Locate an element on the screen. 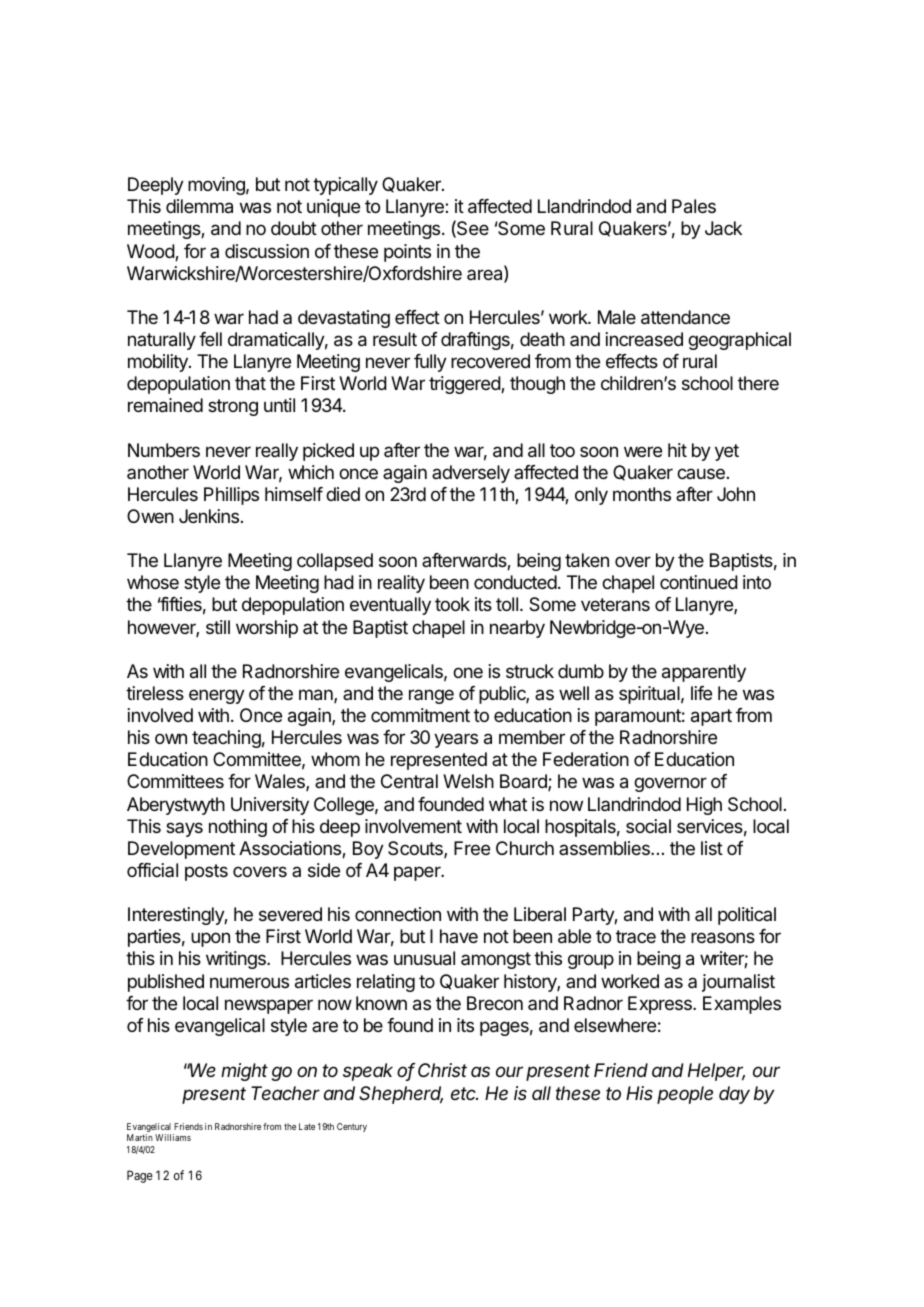 The width and height of the screenshot is (924, 1307). dilemma is located at coordinates (199, 206).
